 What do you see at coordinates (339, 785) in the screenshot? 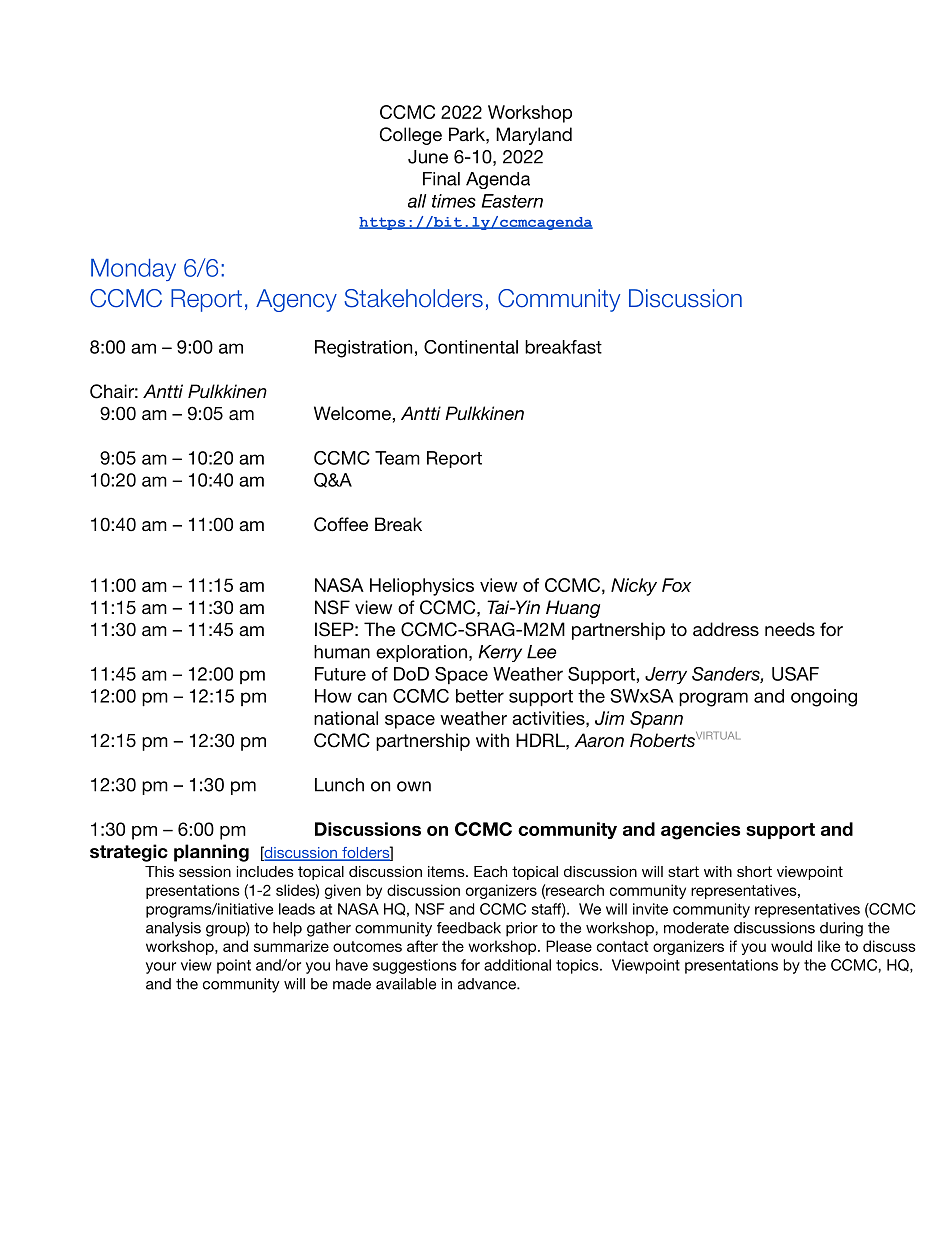
I see `Lunch` at bounding box center [339, 785].
